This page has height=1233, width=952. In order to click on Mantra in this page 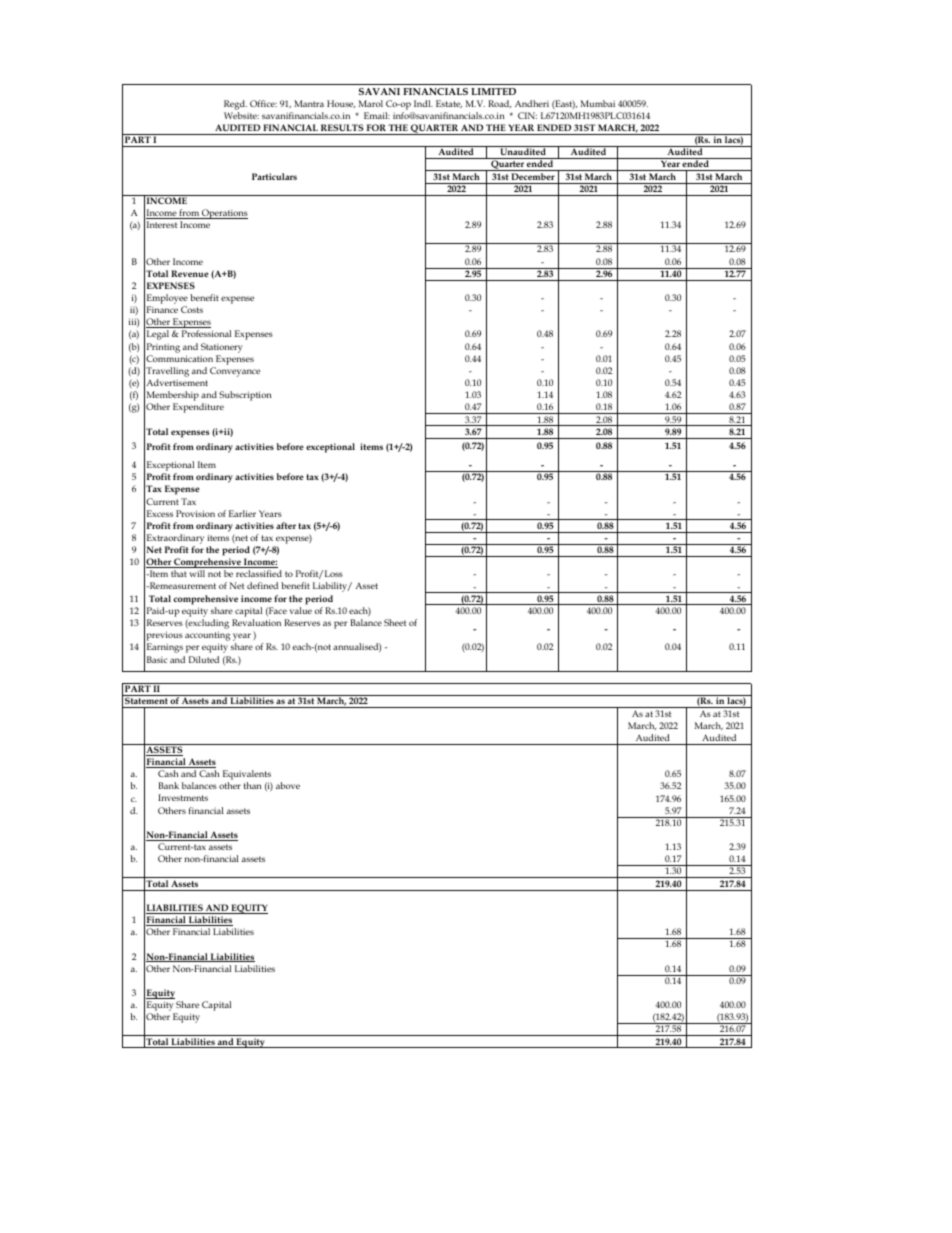, I will do `click(309, 103)`.
